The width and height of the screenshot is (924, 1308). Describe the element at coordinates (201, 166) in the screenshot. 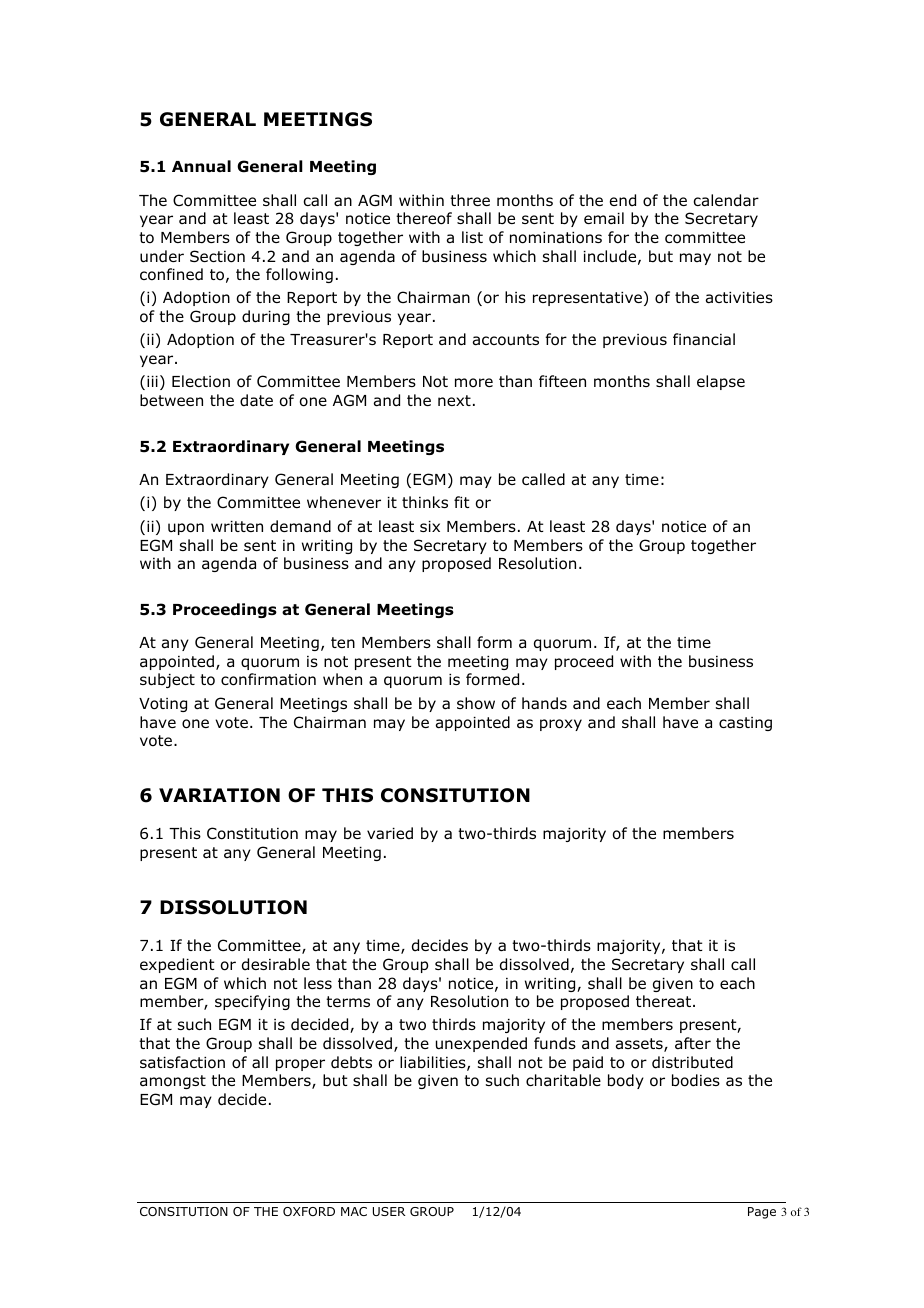

I see `Annual` at that location.
